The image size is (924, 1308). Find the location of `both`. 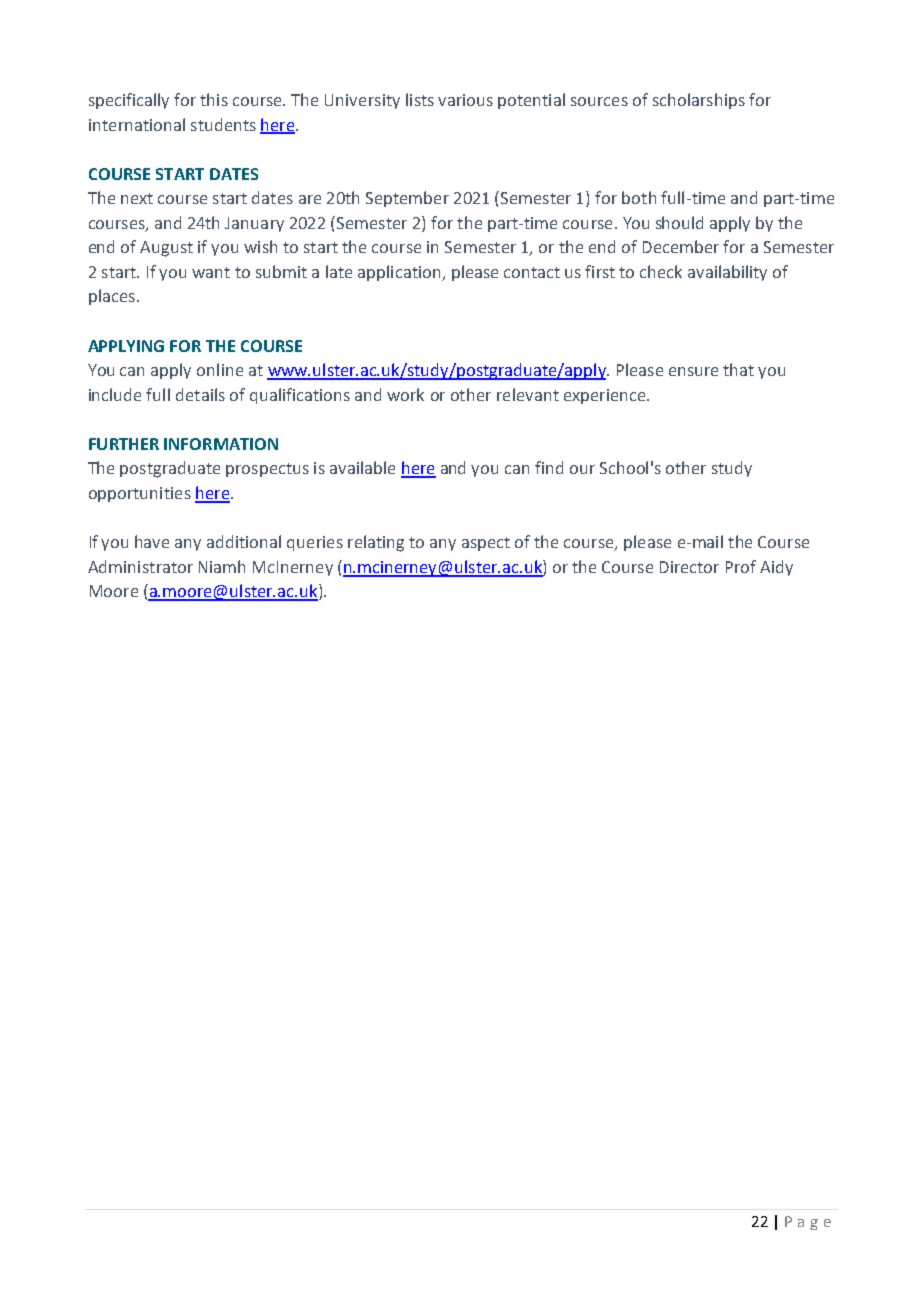

both is located at coordinates (639, 197).
